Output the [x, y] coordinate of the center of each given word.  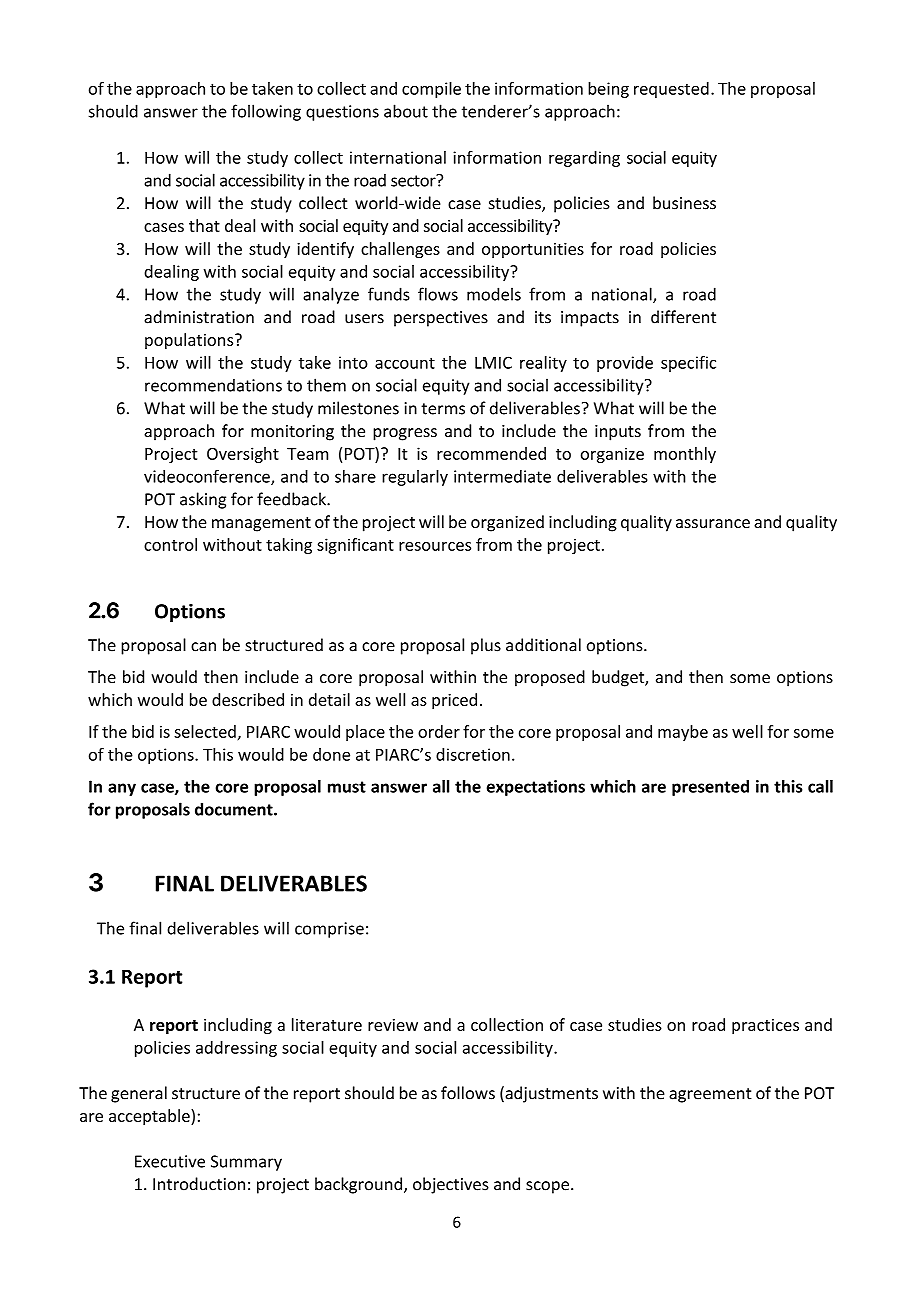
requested [671, 90]
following [266, 112]
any [122, 789]
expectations [536, 788]
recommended [491, 453]
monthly [685, 455]
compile [431, 90]
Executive [170, 1161]
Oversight [243, 455]
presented [710, 788]
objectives [451, 1185]
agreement [710, 1095]
